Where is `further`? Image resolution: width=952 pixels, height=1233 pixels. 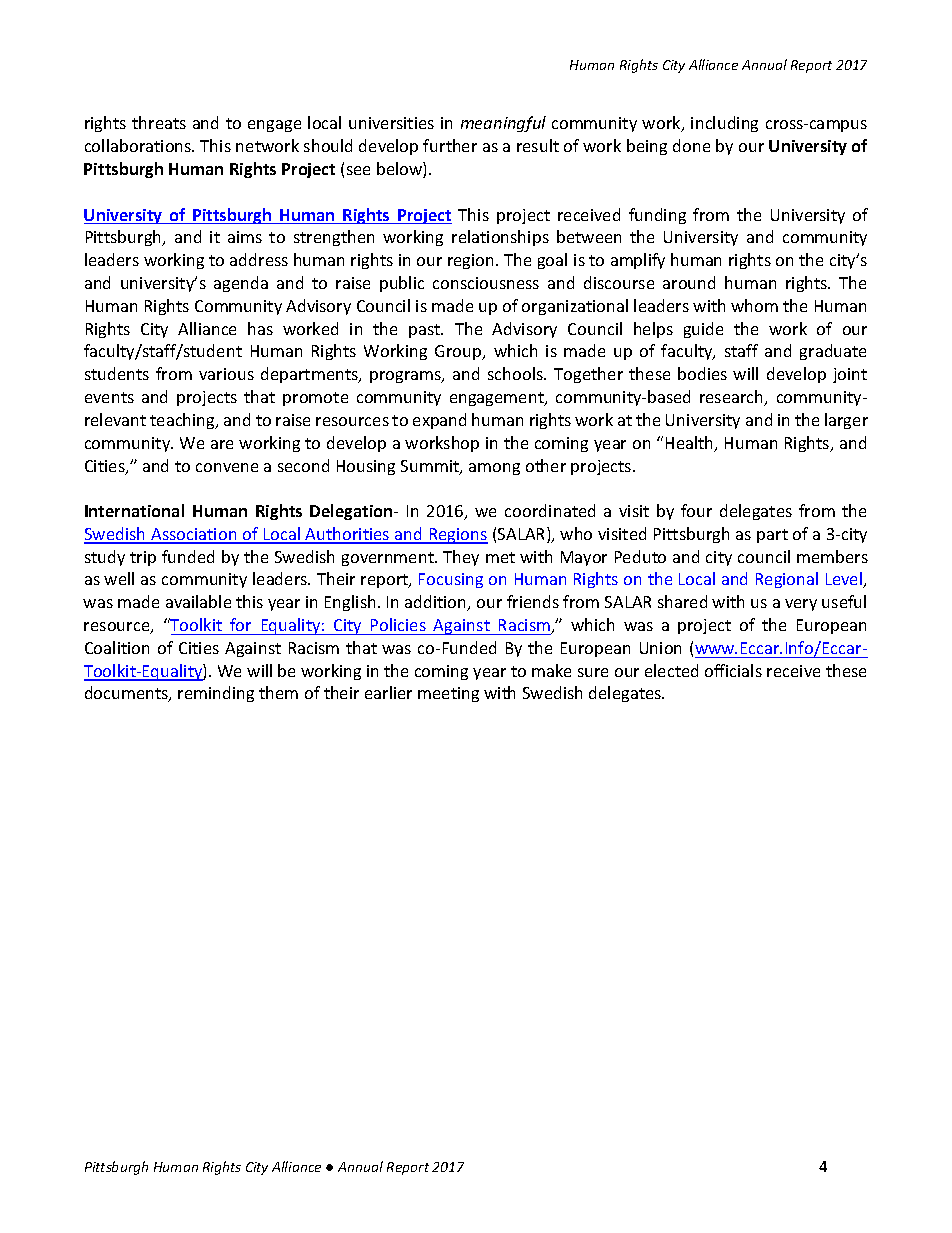 further is located at coordinates (450, 145).
